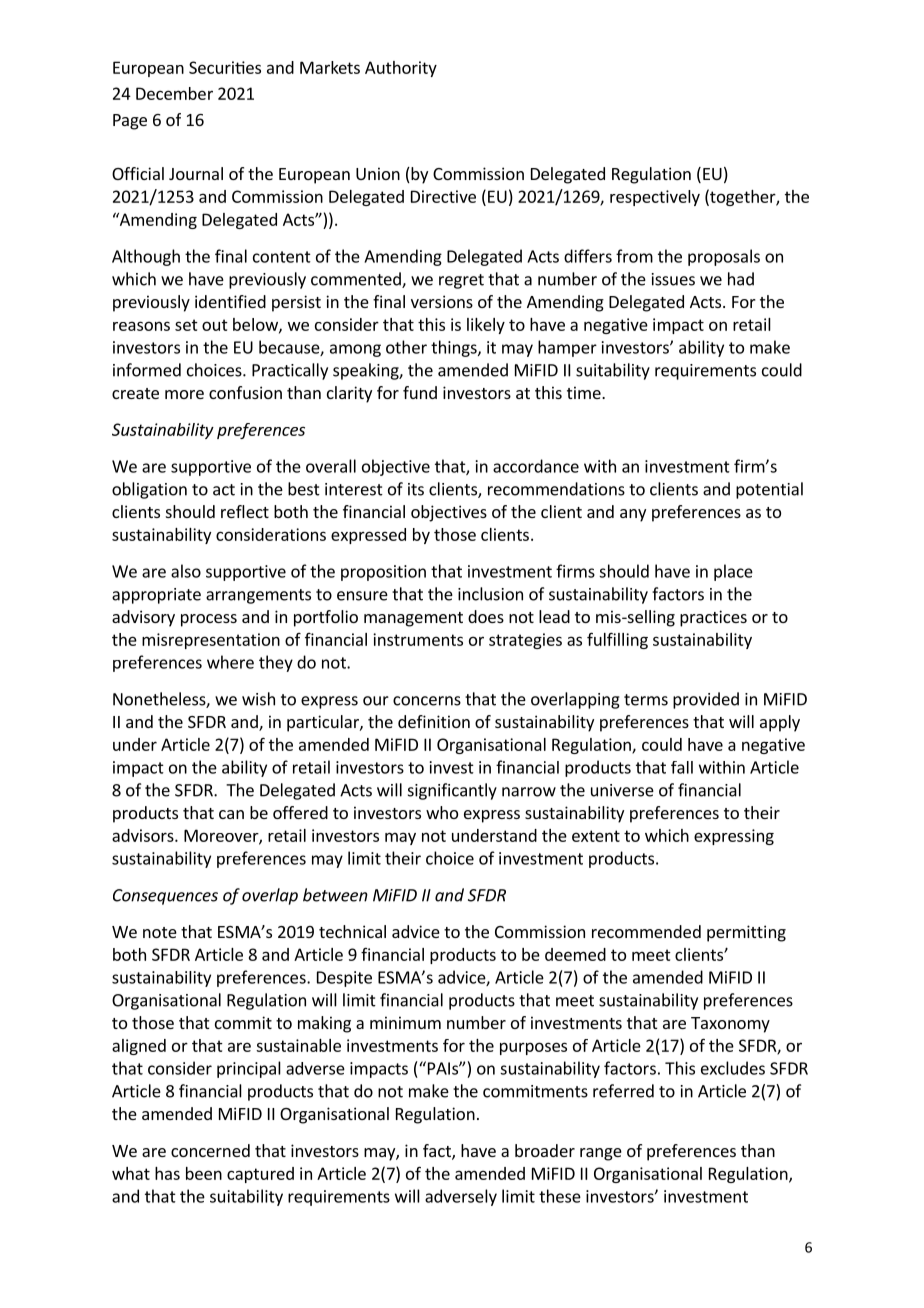 This screenshot has height=1308, width=924. Describe the element at coordinates (401, 69) in the screenshot. I see `Authority` at that location.
